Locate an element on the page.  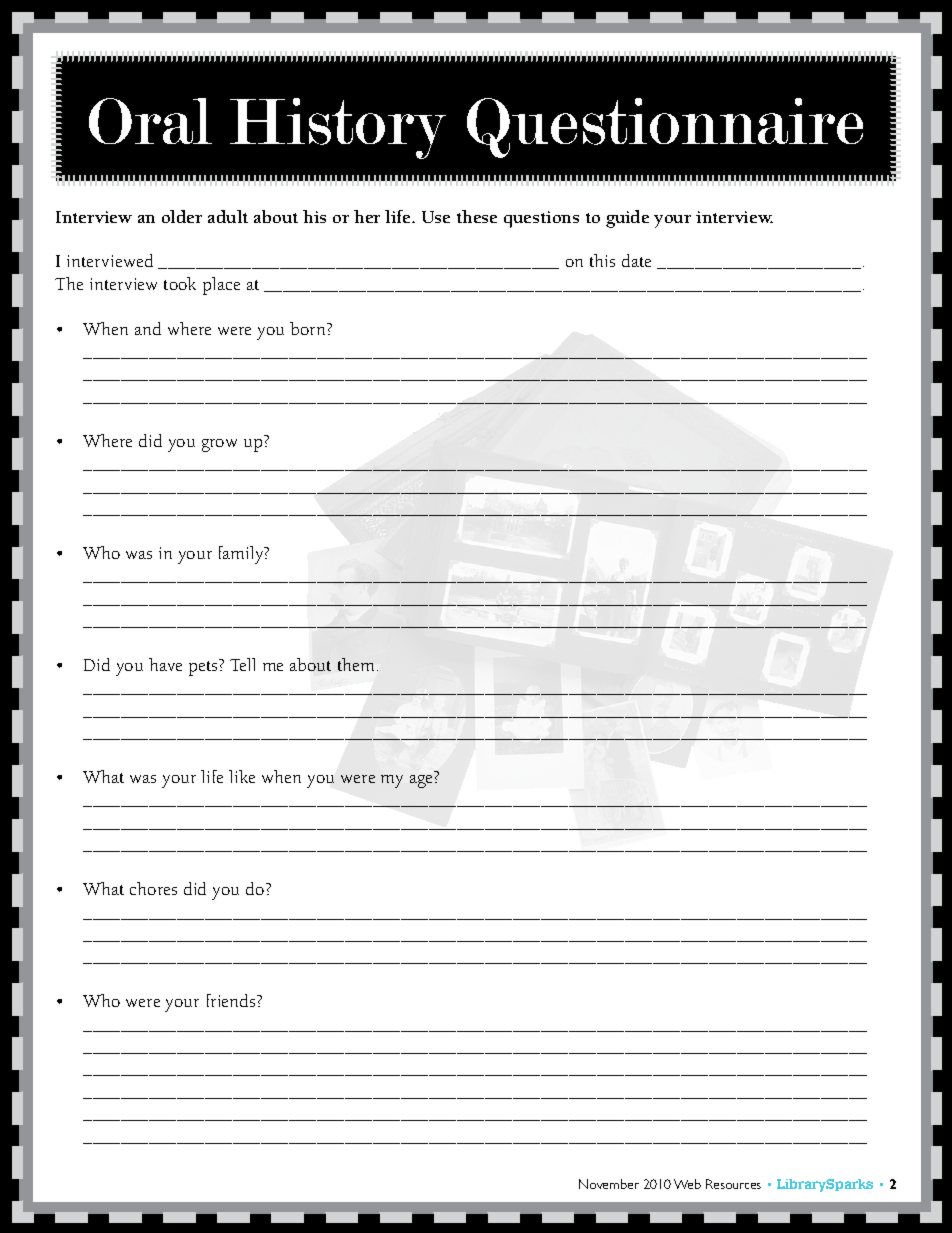
like is located at coordinates (242, 776).
